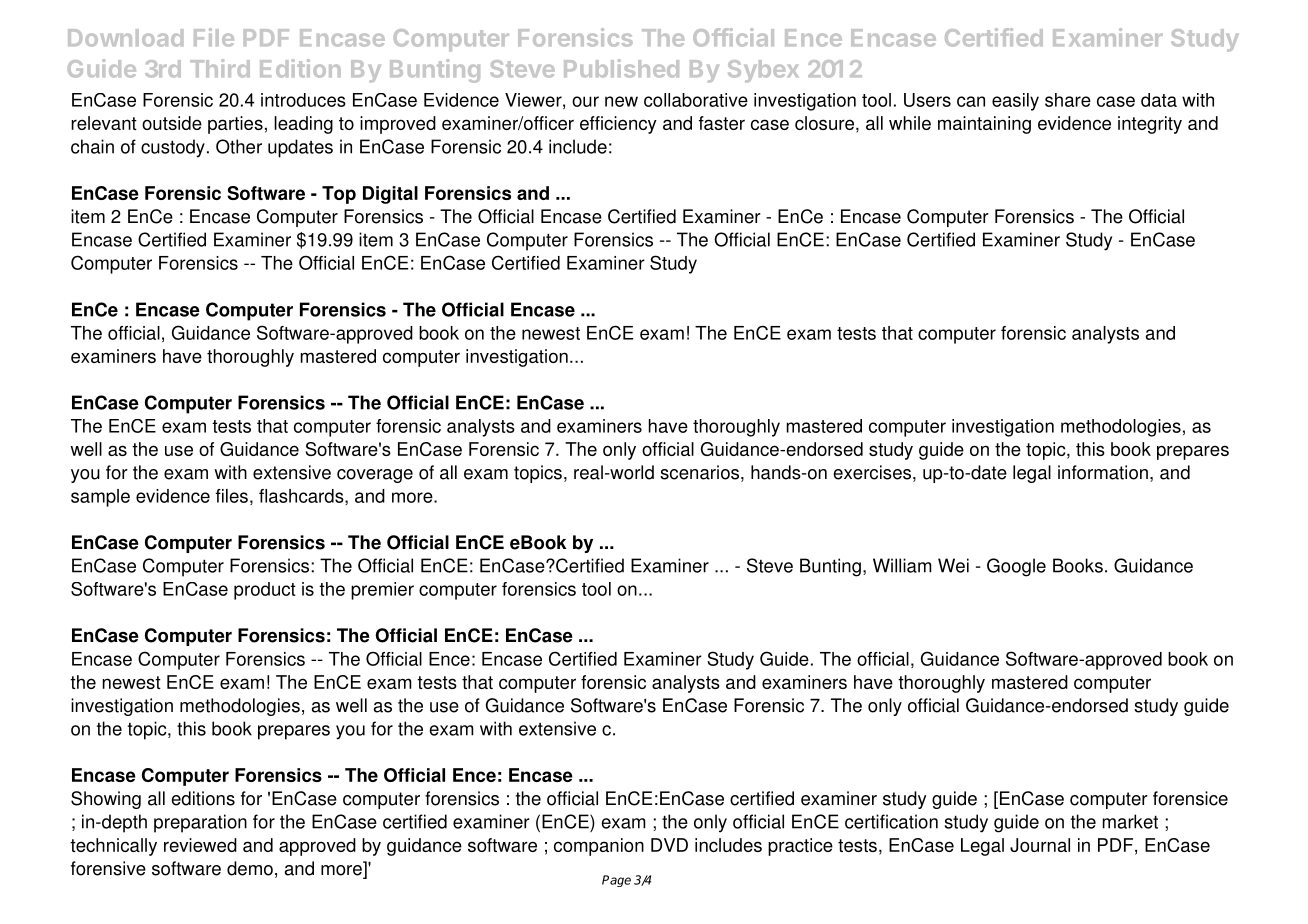 Image resolution: width=1308 pixels, height=924 pixels. I want to click on information, so click(1103, 472).
